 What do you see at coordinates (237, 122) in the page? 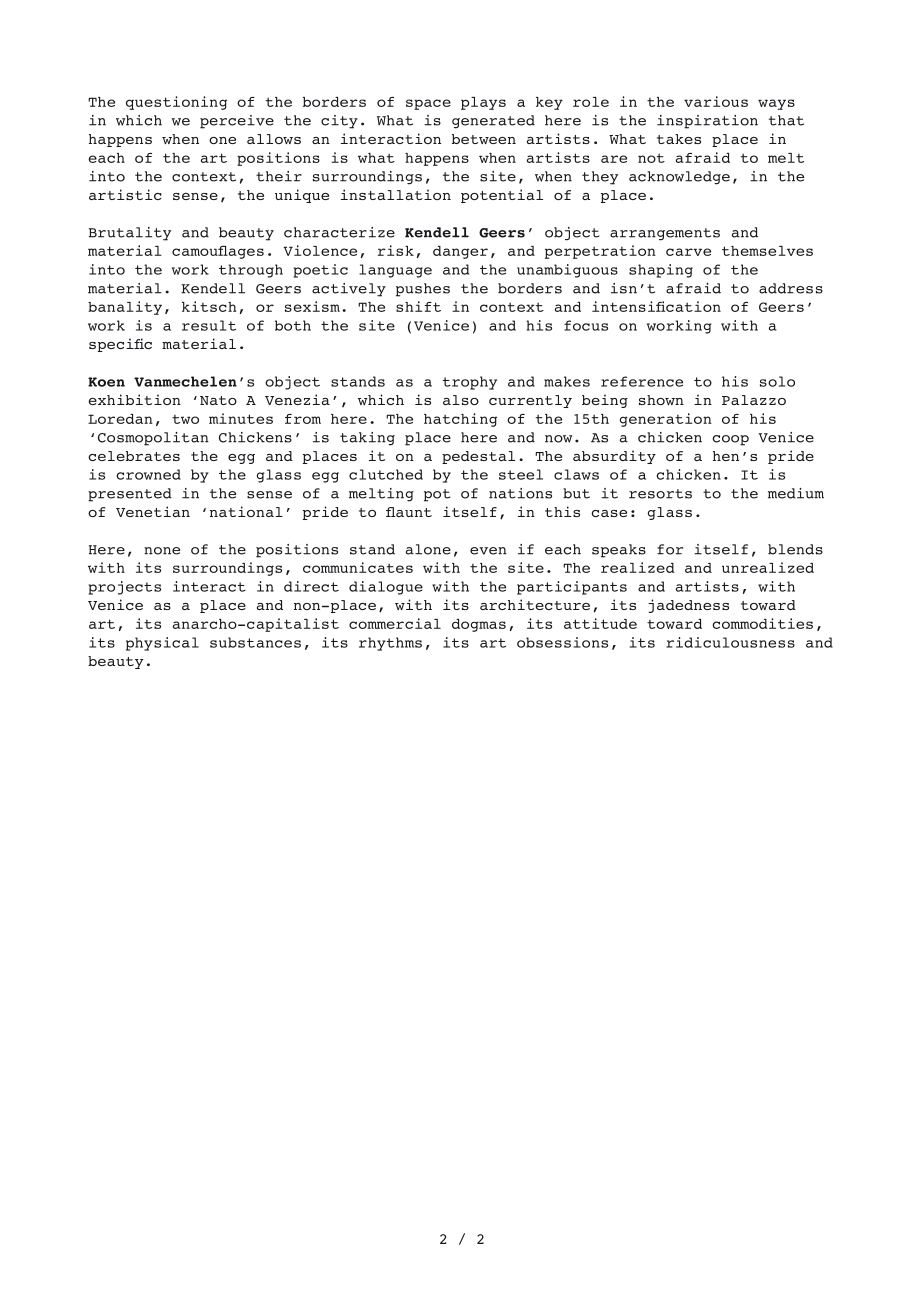
I see `perceive` at bounding box center [237, 122].
